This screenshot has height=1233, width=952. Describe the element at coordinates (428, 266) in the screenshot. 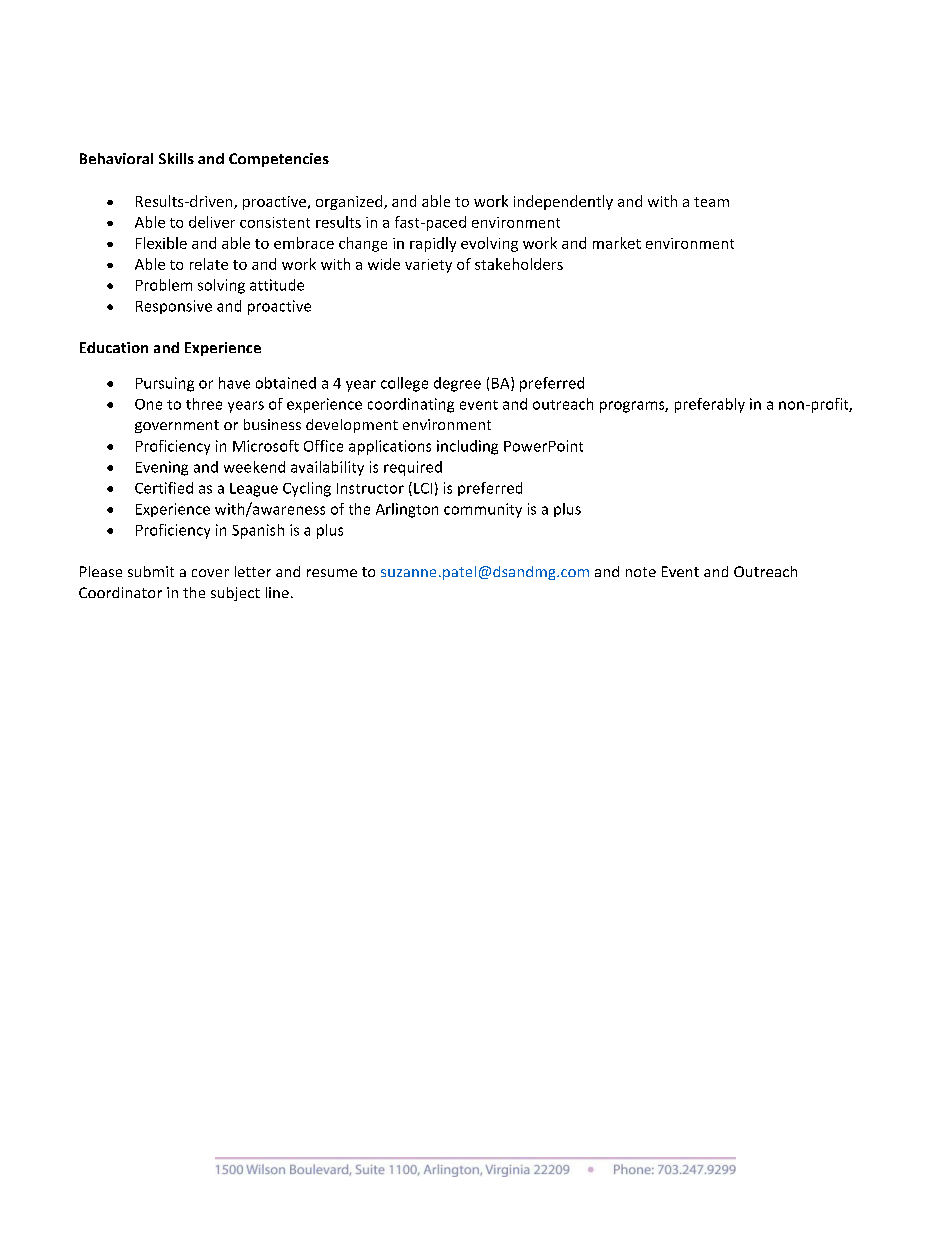

I see `variety` at that location.
